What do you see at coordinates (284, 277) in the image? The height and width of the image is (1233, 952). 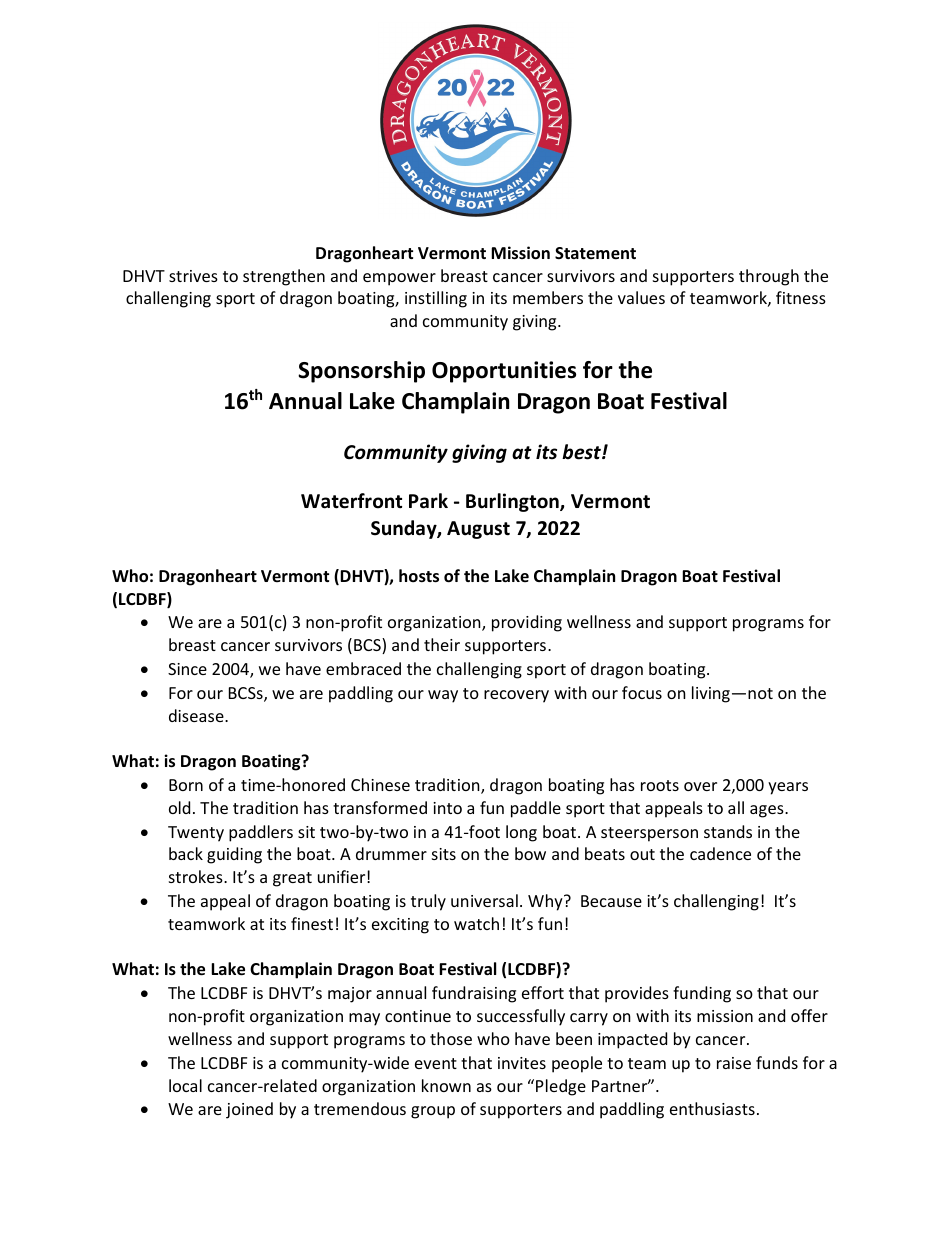 I see `strengthen` at bounding box center [284, 277].
